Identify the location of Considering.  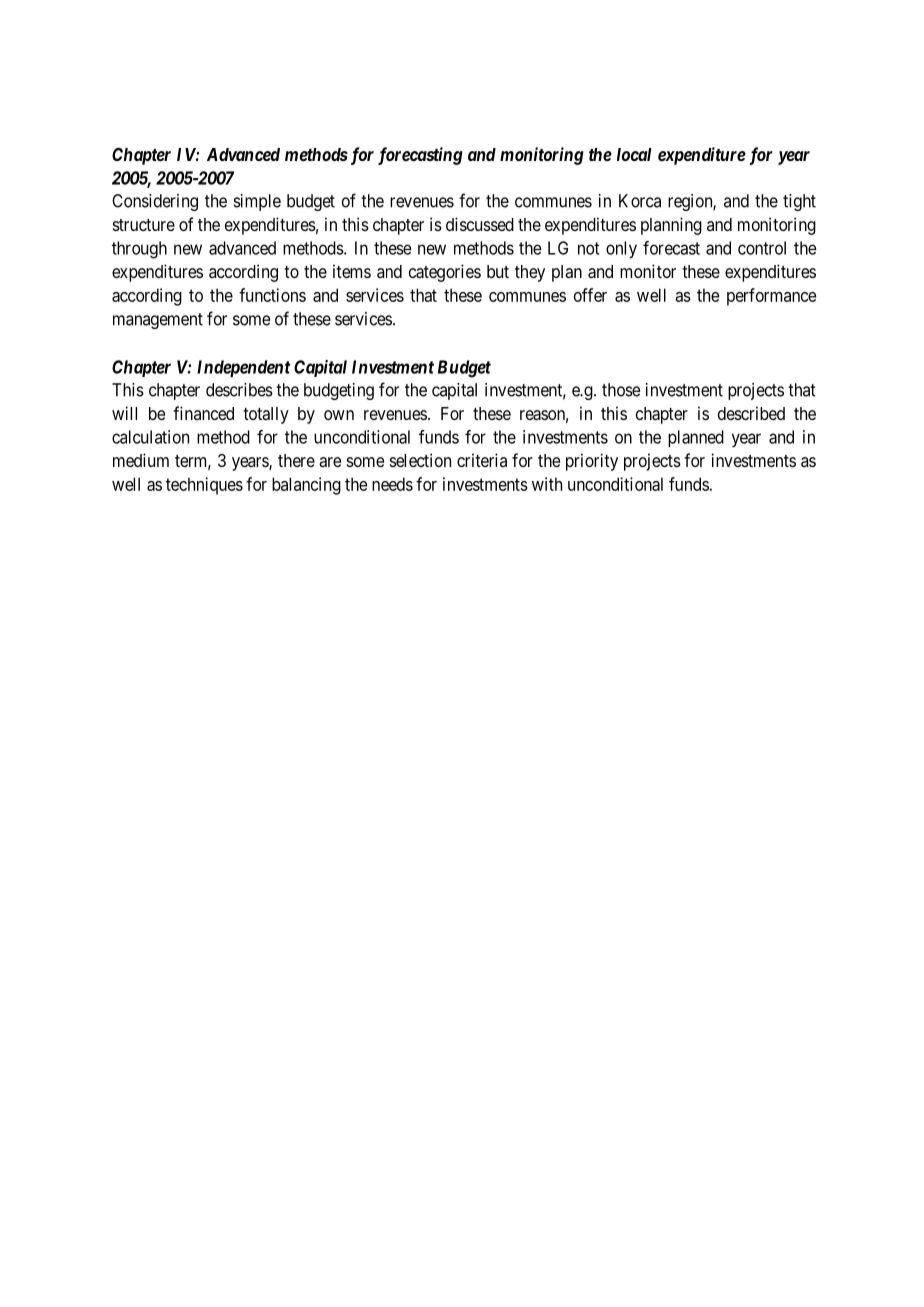
(155, 202).
